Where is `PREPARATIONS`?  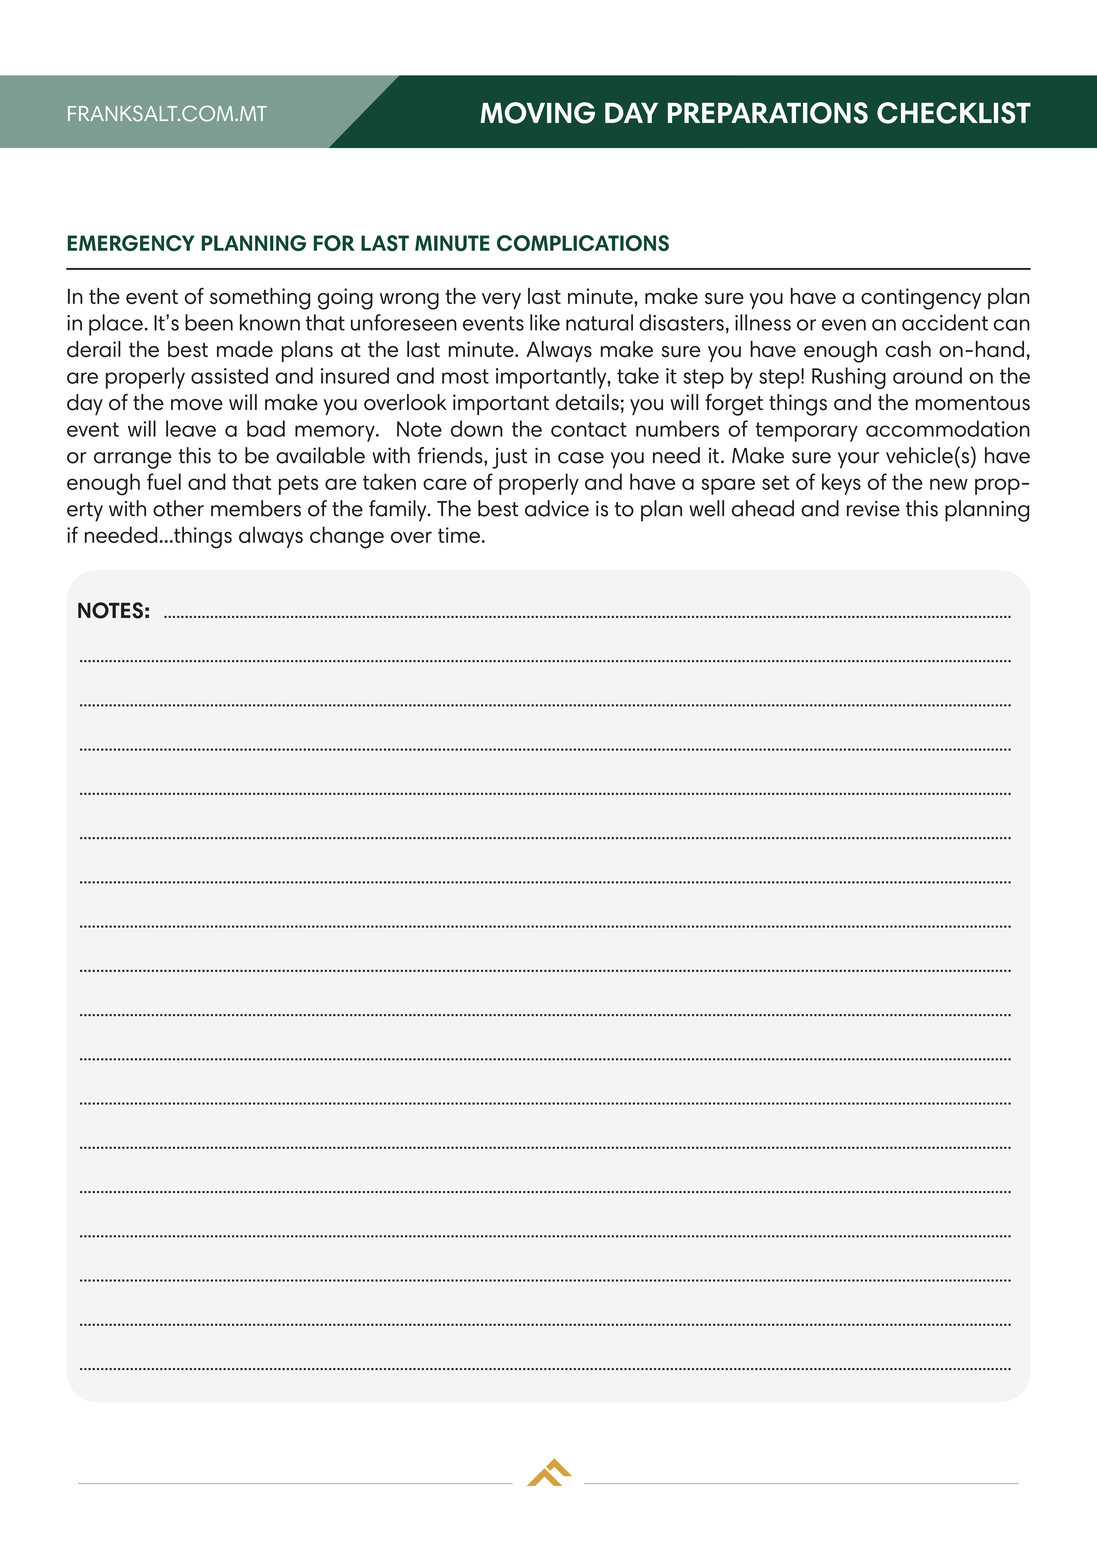 PREPARATIONS is located at coordinates (768, 113).
